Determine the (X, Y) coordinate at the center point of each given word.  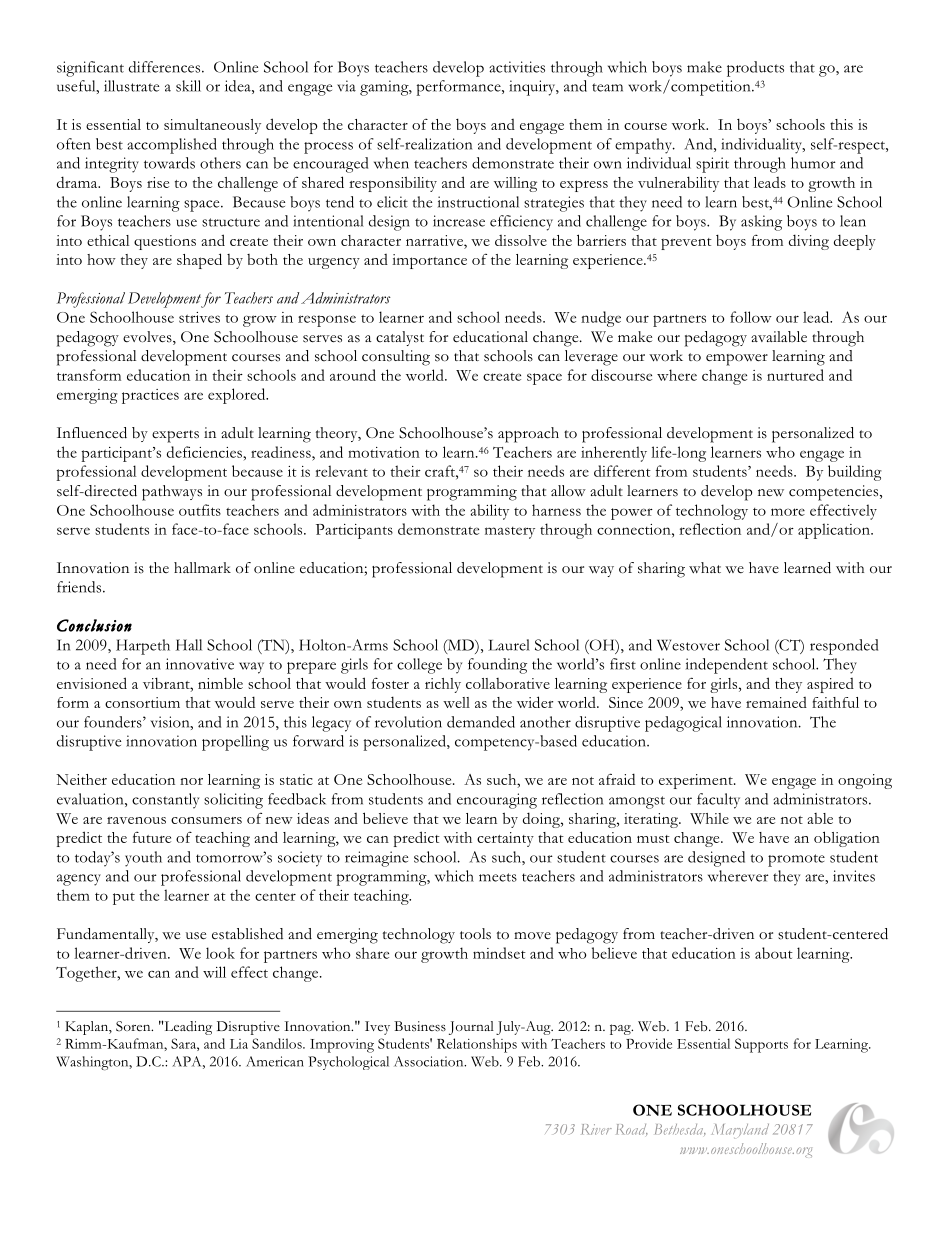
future (152, 837)
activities (517, 67)
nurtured (795, 375)
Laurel (509, 645)
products (755, 69)
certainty (505, 839)
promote (796, 860)
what (705, 567)
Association (430, 1061)
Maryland (740, 1131)
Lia (239, 1044)
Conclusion (94, 625)
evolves (148, 338)
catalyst (400, 338)
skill (188, 86)
